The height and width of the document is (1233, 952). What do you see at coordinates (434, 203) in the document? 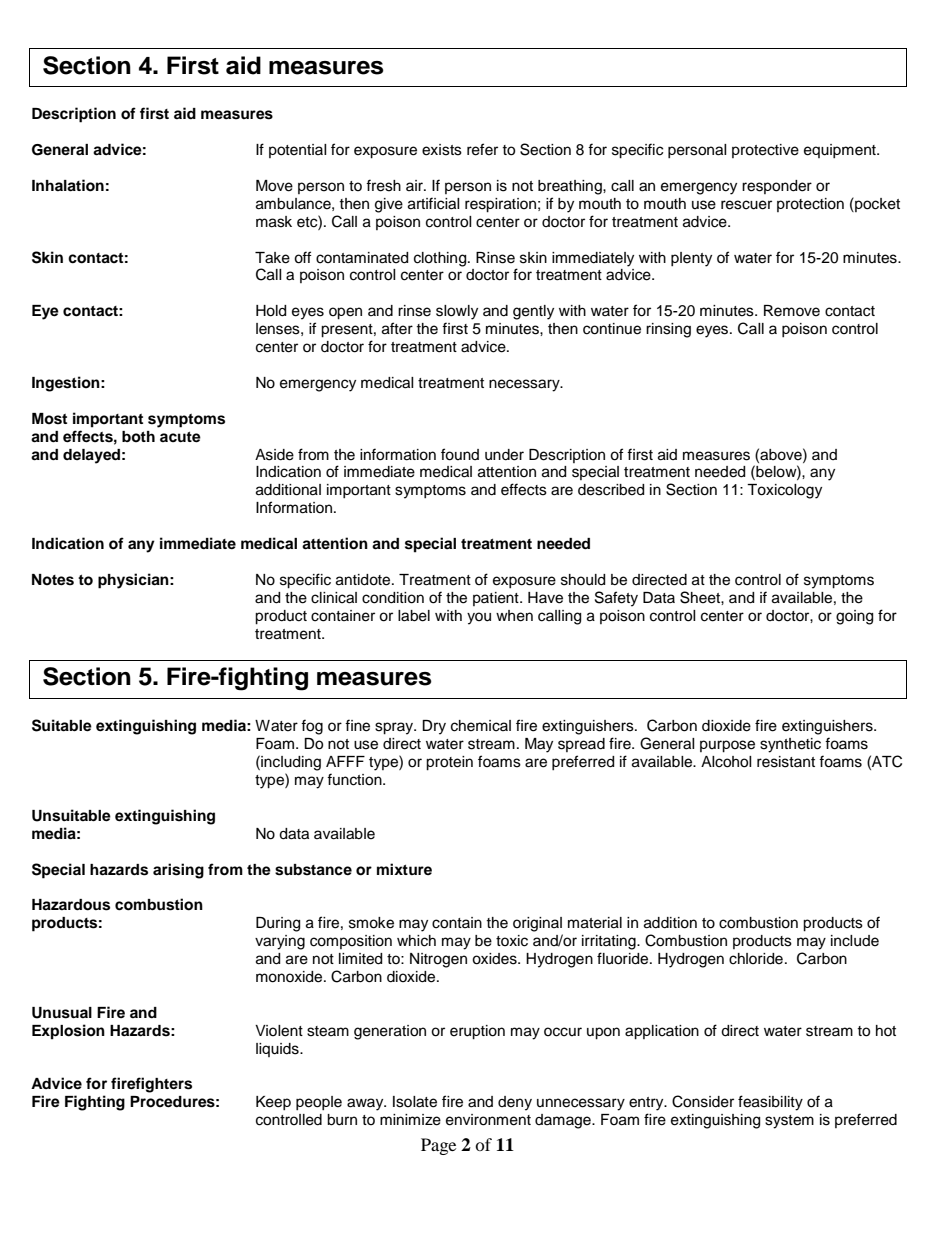
I see `artificial` at bounding box center [434, 203].
